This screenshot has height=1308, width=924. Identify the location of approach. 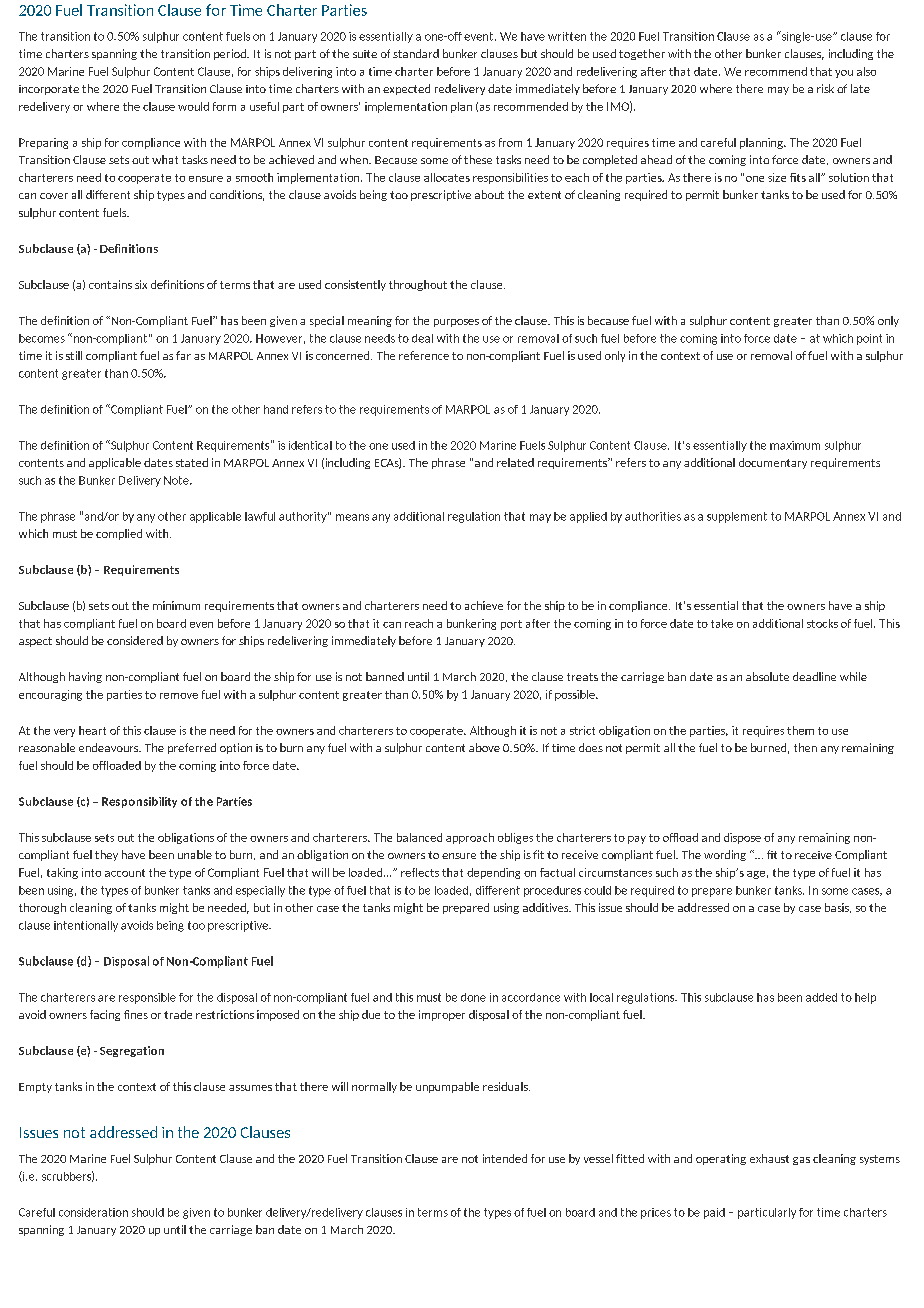
(470, 838).
